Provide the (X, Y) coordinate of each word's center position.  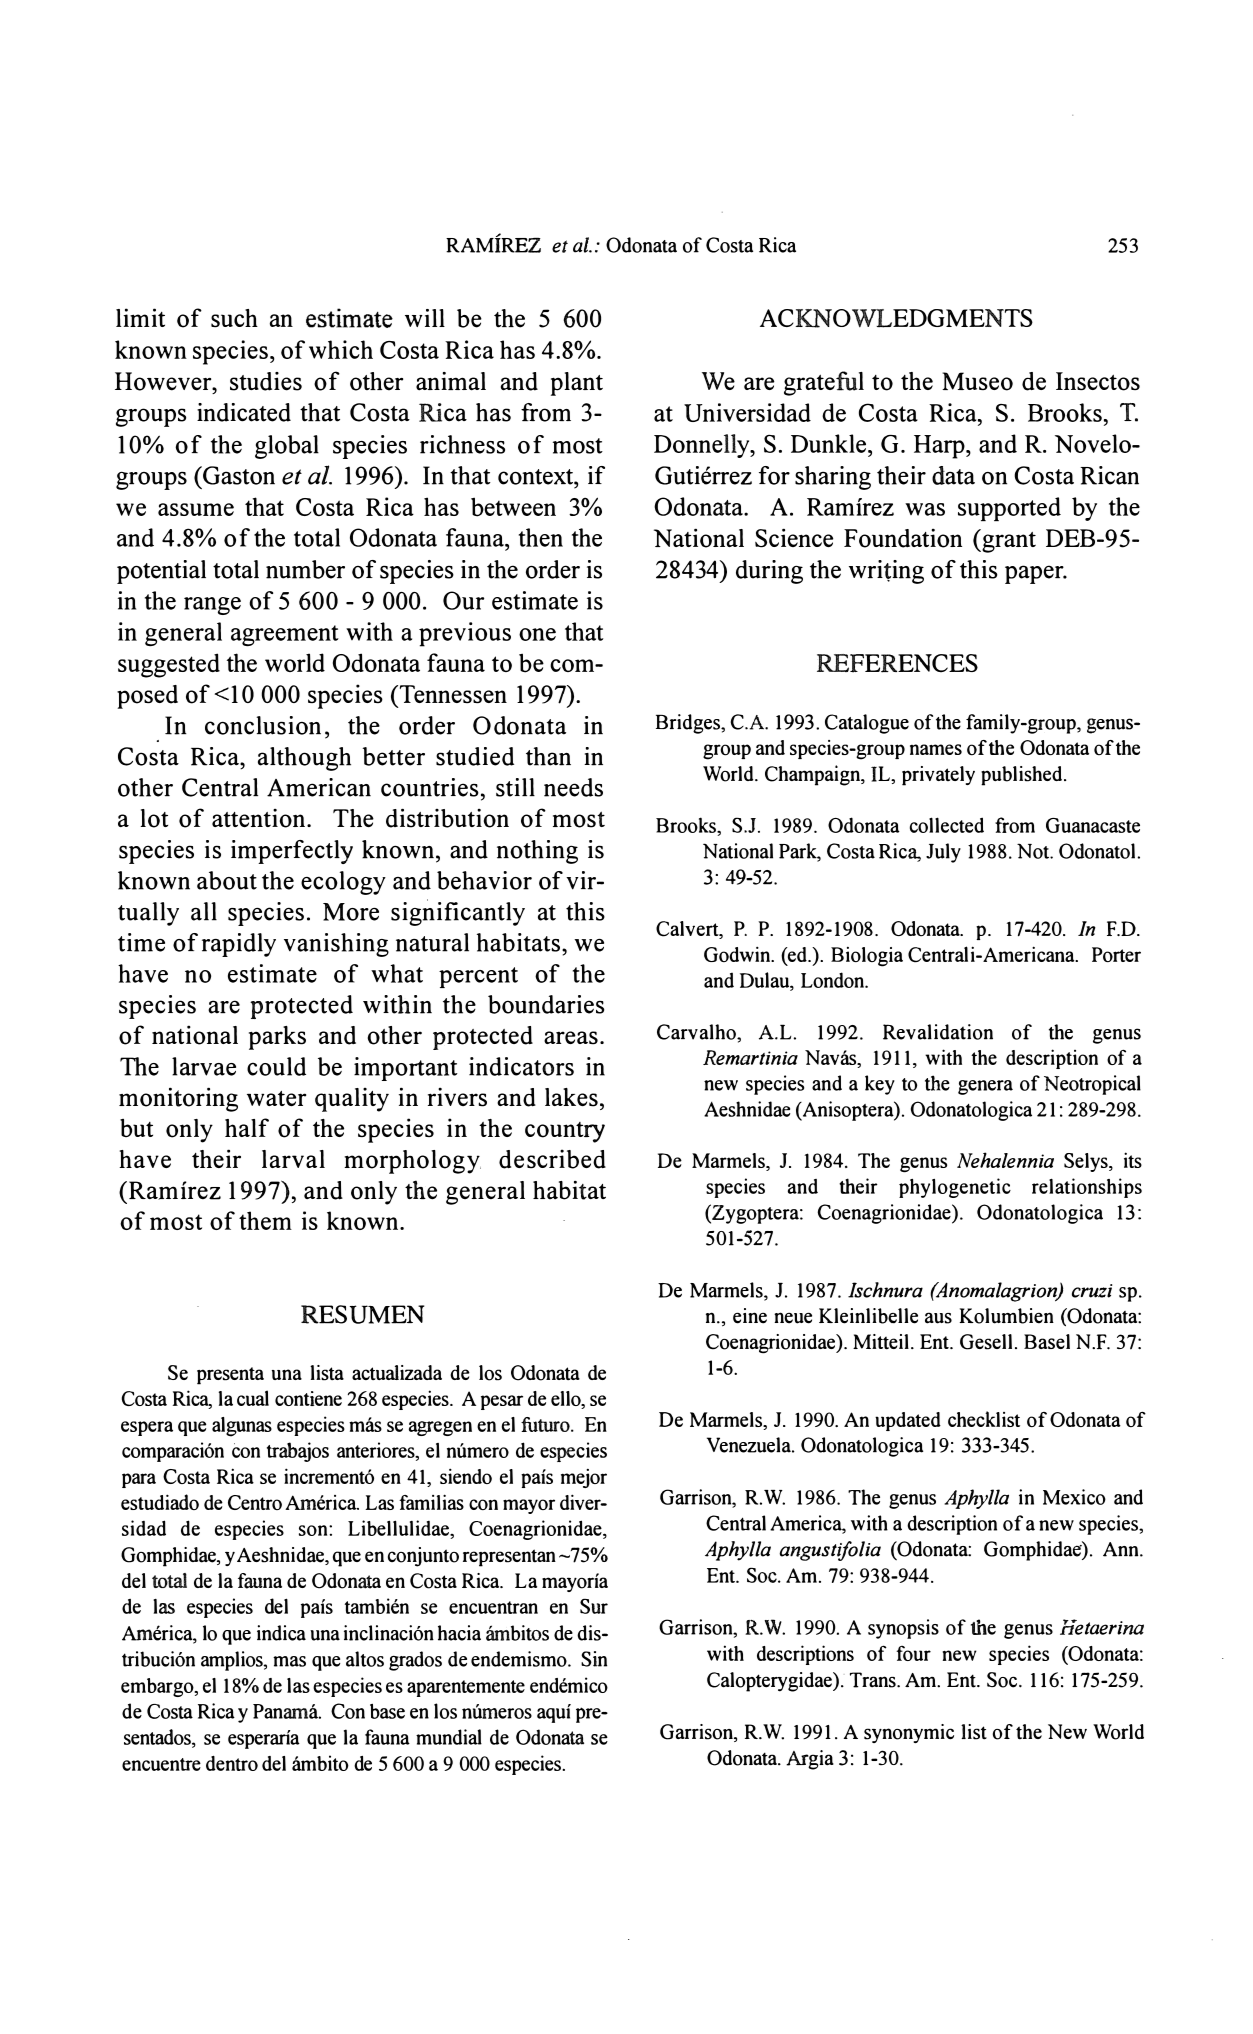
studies (266, 381)
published (1021, 776)
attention (258, 818)
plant (577, 384)
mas (289, 1661)
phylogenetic (955, 1188)
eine (750, 1316)
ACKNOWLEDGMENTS (896, 318)
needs (573, 787)
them (265, 1220)
